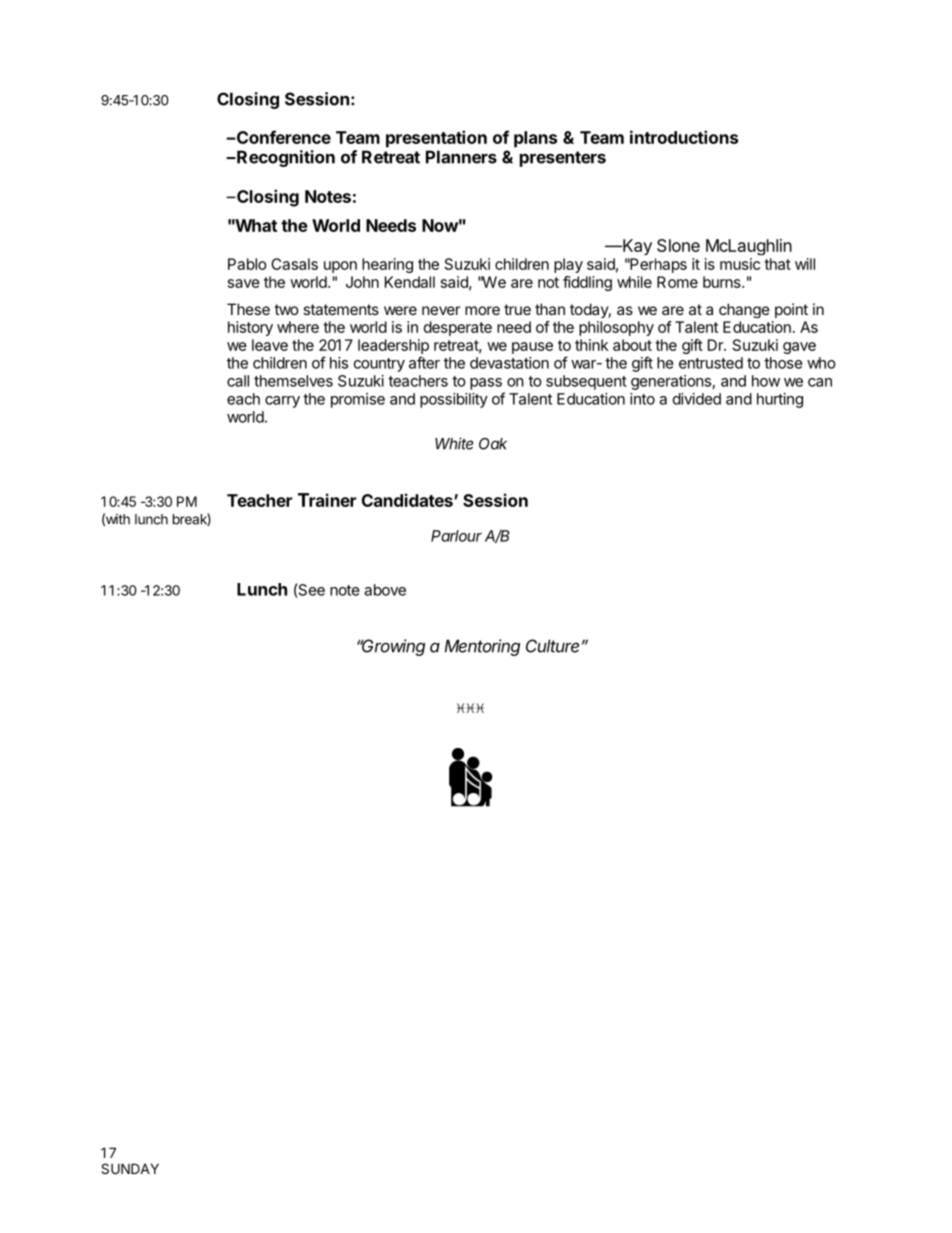  I want to click on above, so click(385, 590).
